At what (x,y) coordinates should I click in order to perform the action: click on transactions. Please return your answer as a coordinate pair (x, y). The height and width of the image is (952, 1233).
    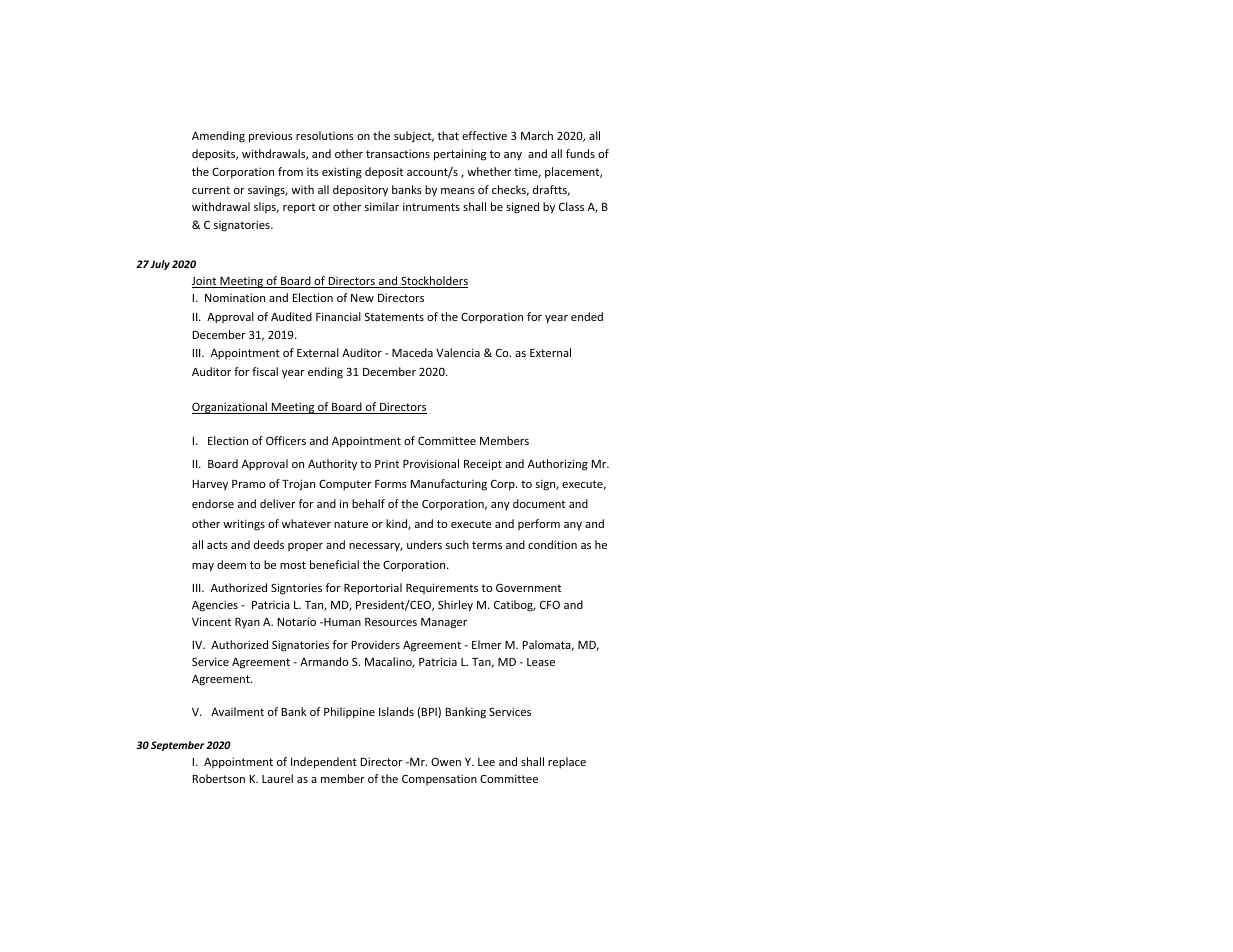
    Looking at the image, I should click on (398, 153).
